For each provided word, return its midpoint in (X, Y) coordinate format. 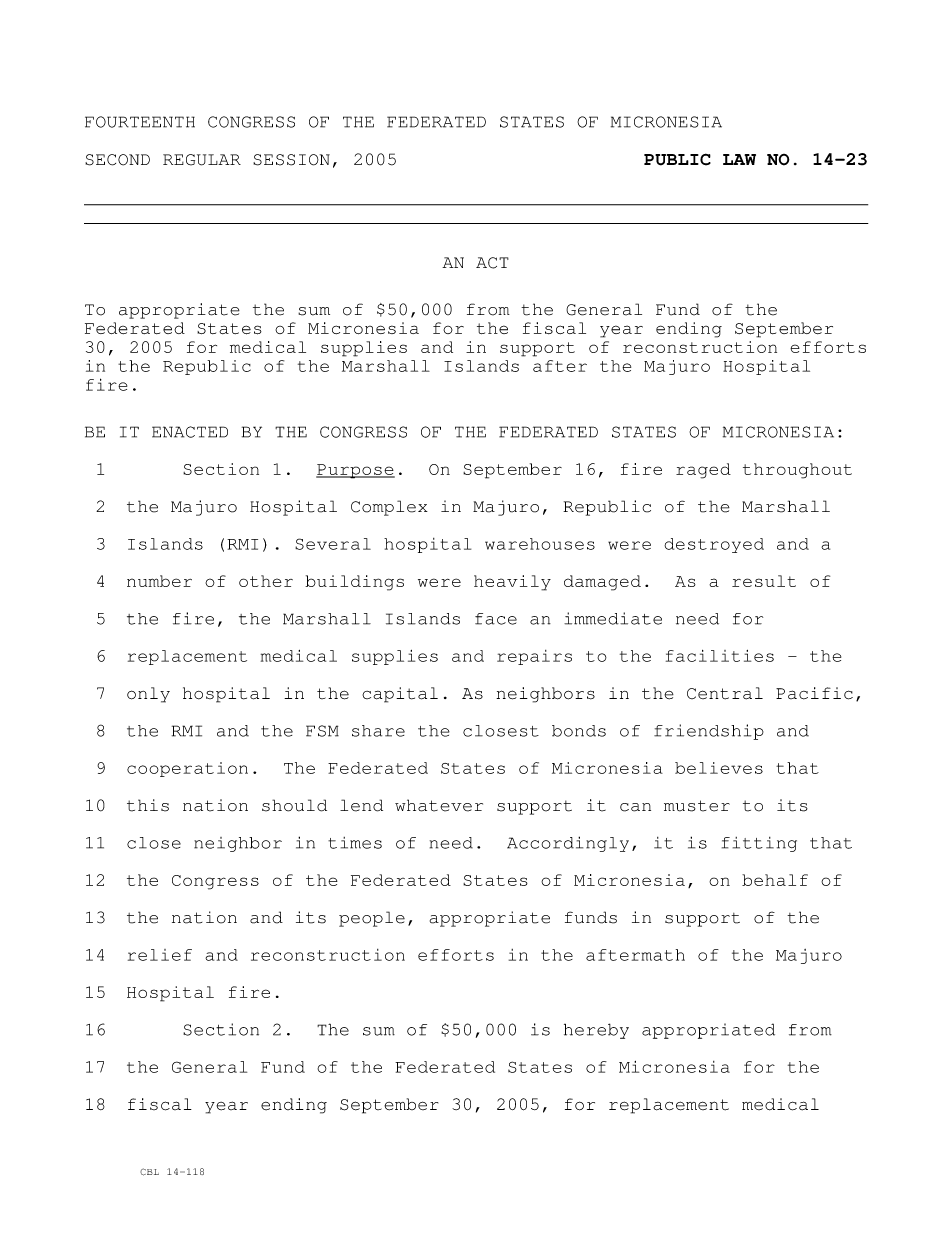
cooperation (187, 769)
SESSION (291, 160)
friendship (709, 732)
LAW (739, 159)
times (355, 843)
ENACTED (190, 432)
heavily (512, 583)
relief (160, 955)
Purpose (355, 471)
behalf (775, 880)
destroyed (714, 545)
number (159, 581)
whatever (439, 805)
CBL (149, 1172)
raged (703, 471)
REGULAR (202, 160)
